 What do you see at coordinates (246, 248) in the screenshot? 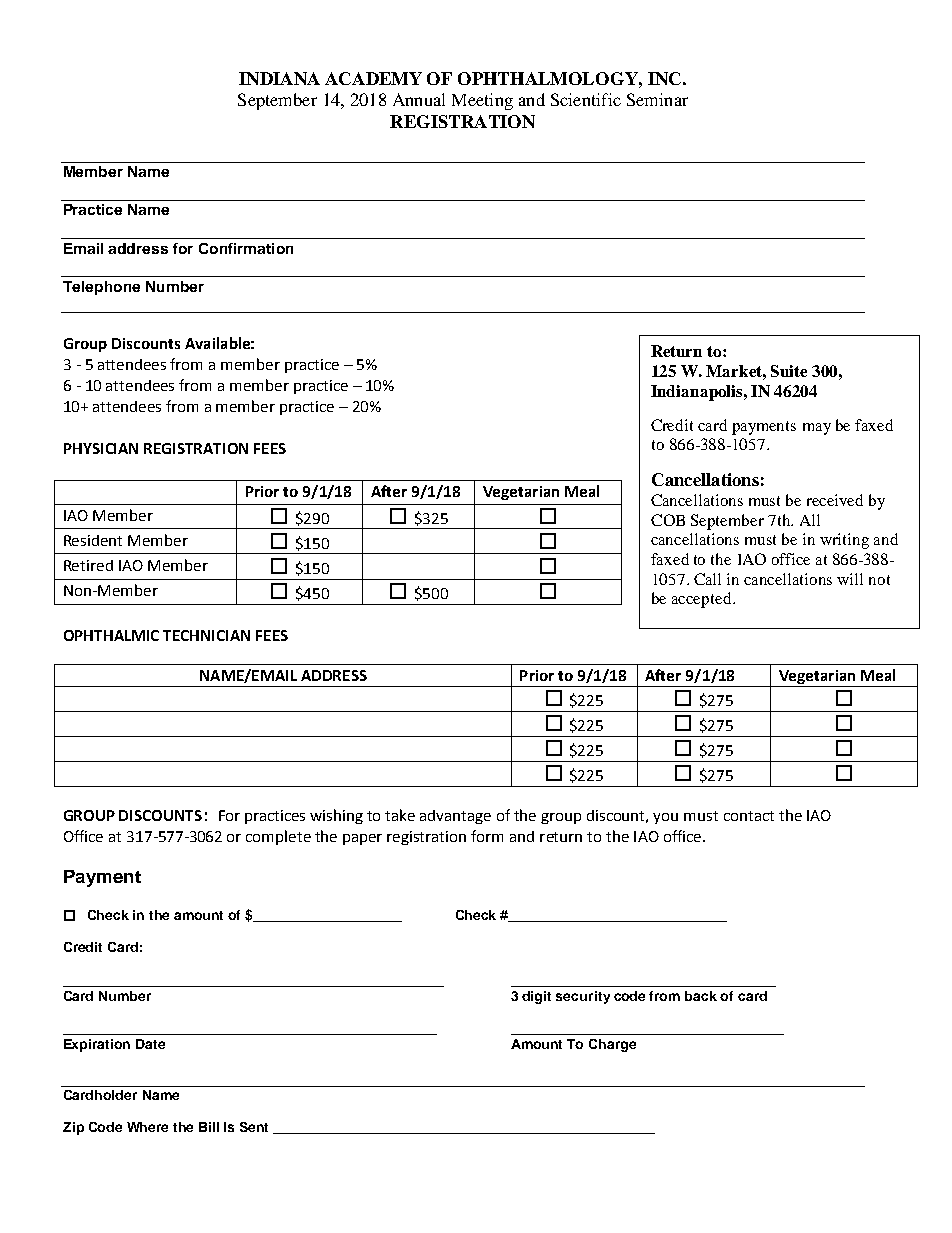
I see `Confirmation` at bounding box center [246, 248].
